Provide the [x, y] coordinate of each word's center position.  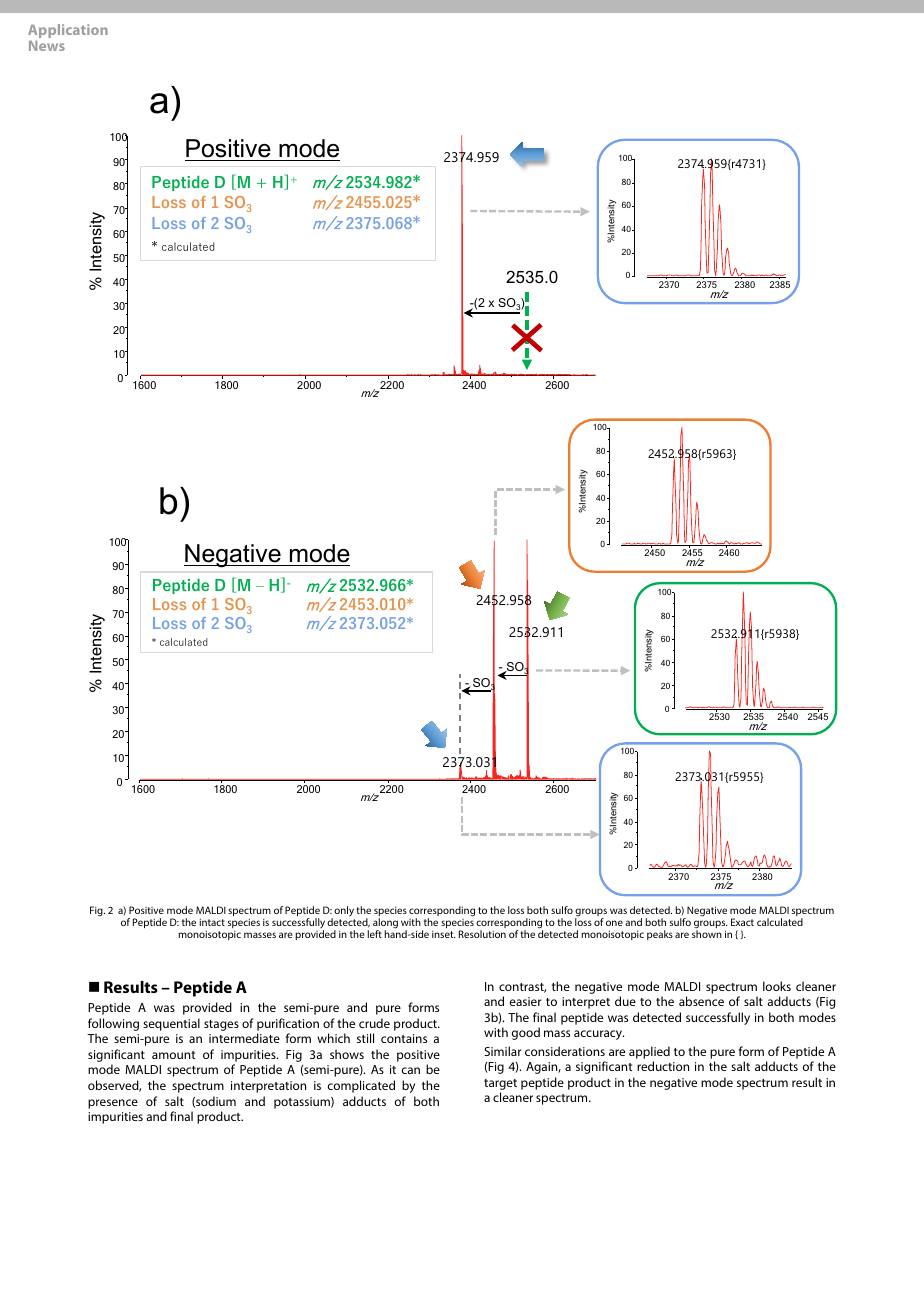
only [344, 911]
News [47, 46]
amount [173, 1055]
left [374, 934]
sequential [171, 1024]
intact [212, 922]
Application [68, 33]
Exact [742, 922]
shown [707, 934]
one [614, 923]
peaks [660, 935]
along [385, 924]
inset [444, 934]
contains [404, 1038]
